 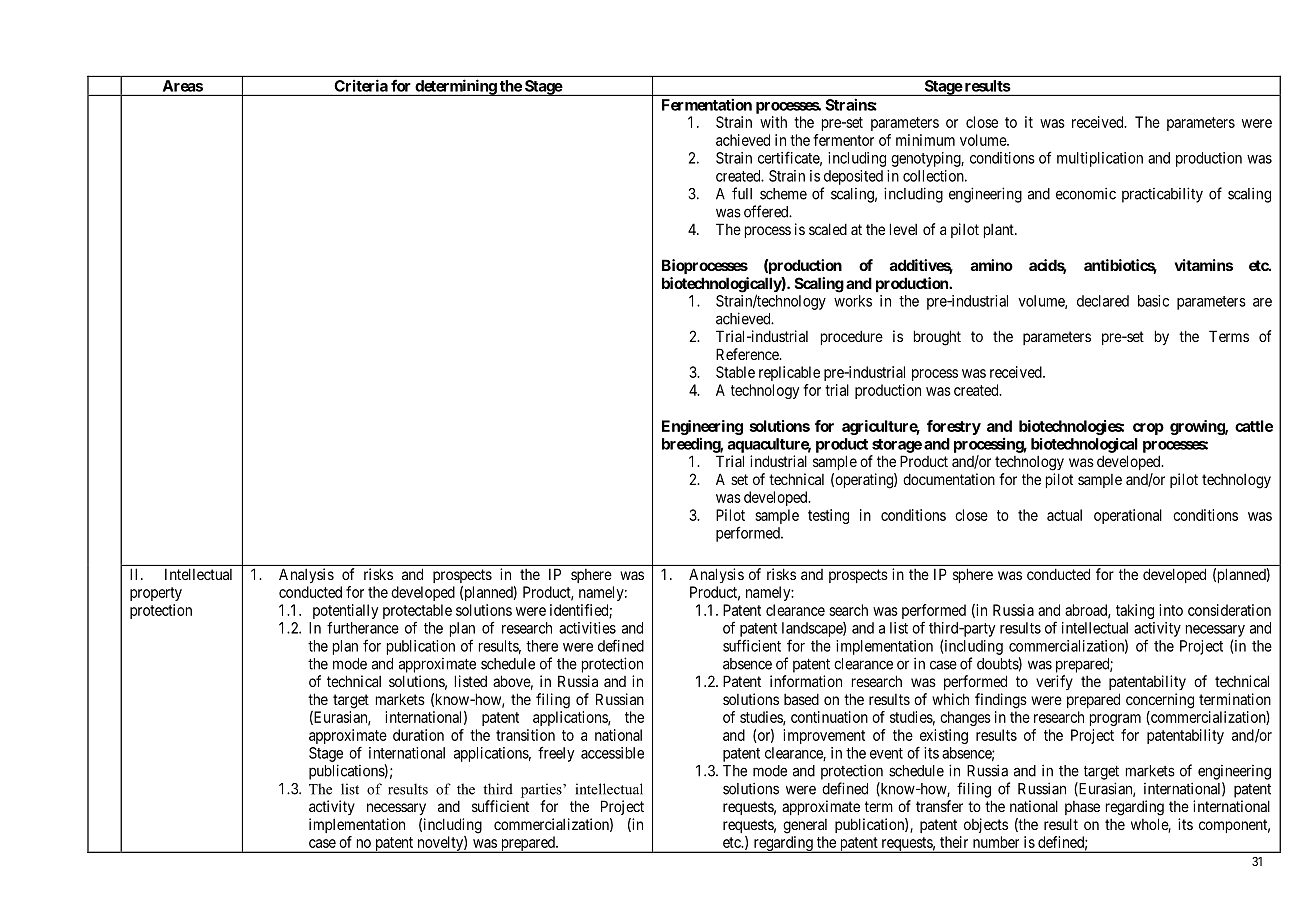 I want to click on Reference, so click(x=748, y=354).
